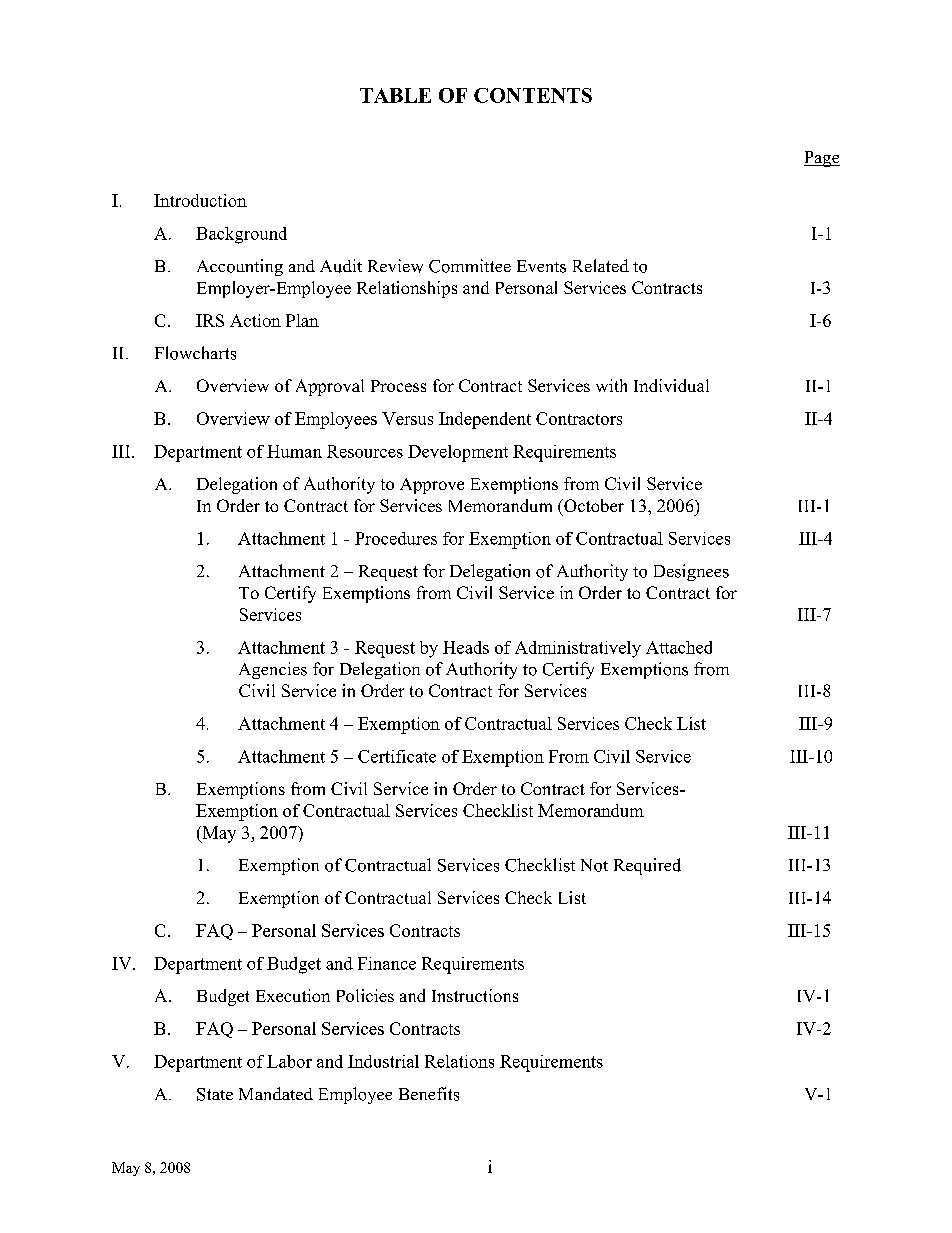 The image size is (952, 1233). I want to click on Introduction, so click(200, 200).
